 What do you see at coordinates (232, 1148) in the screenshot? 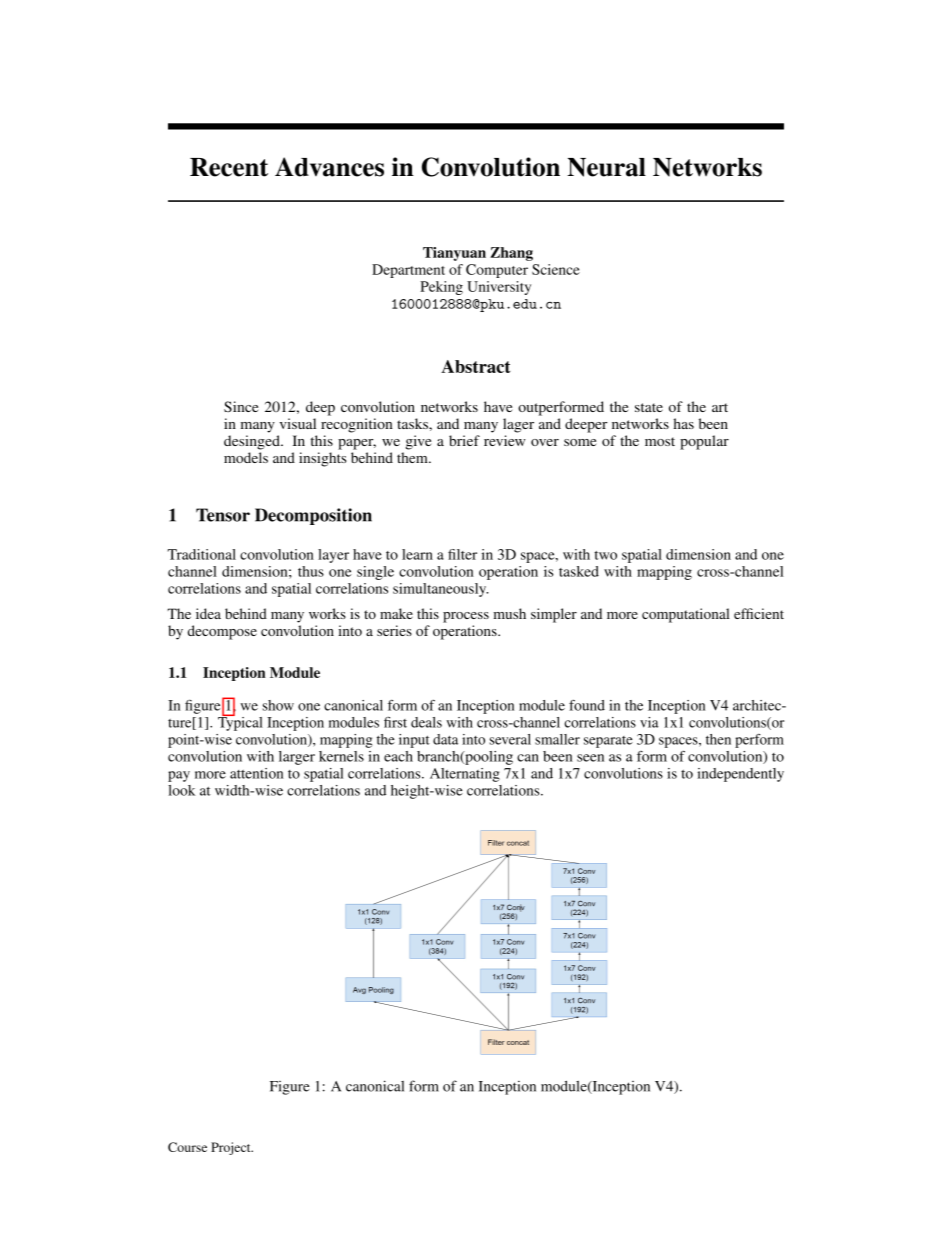
I see `Project` at bounding box center [232, 1148].
